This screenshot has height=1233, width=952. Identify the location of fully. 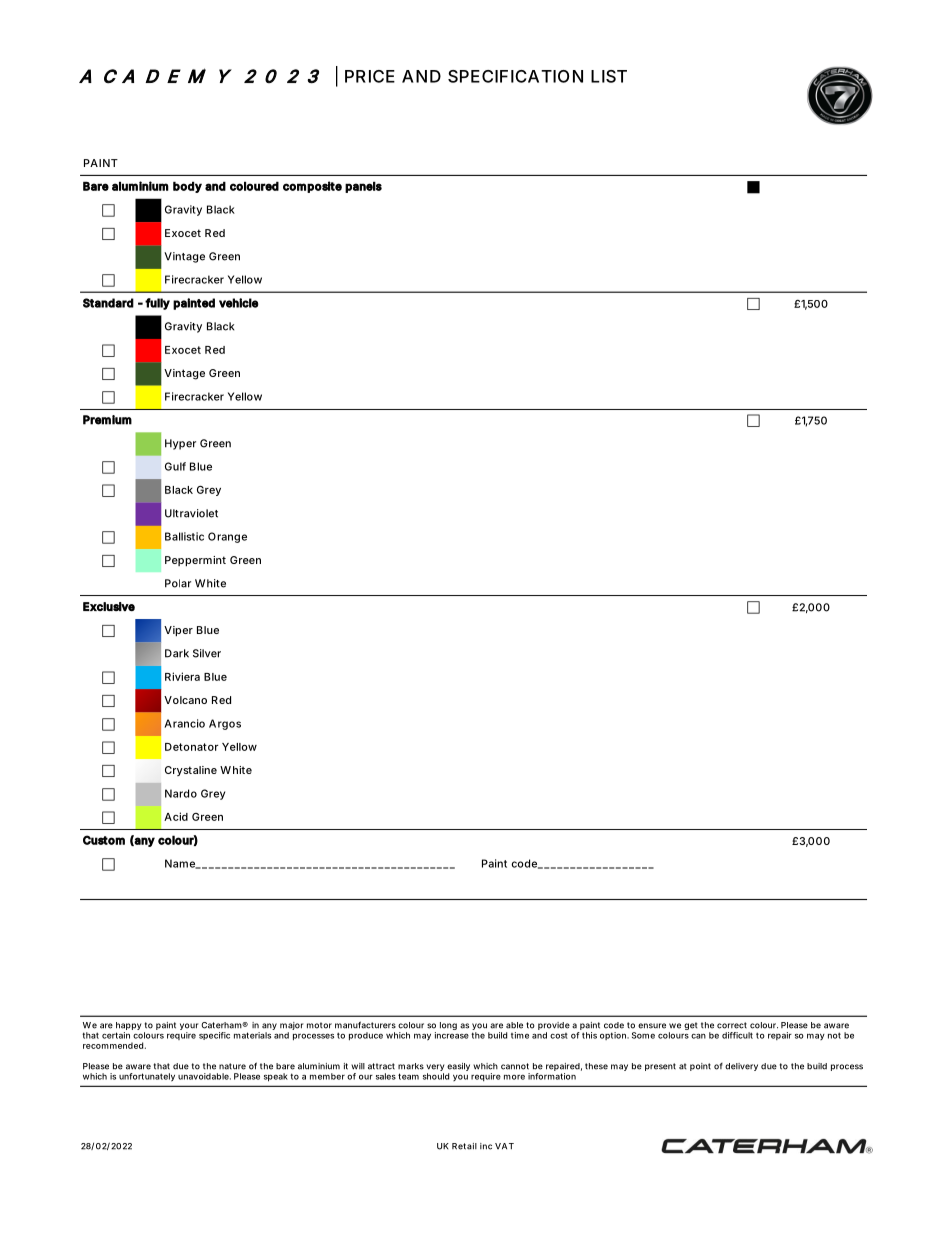
(157, 304).
